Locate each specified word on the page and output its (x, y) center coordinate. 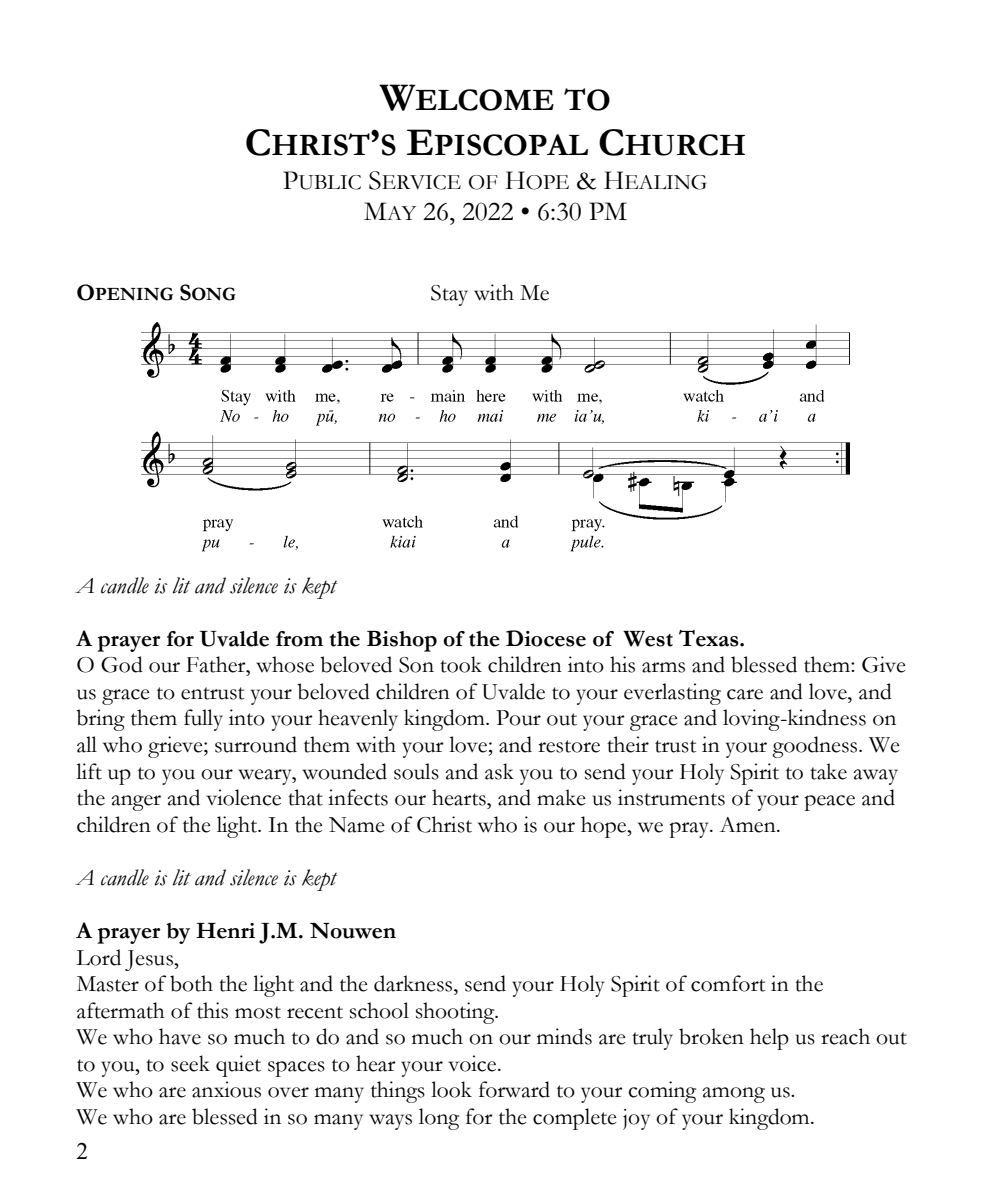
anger (136, 803)
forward (514, 1089)
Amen (749, 825)
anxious (226, 1089)
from (299, 639)
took (461, 664)
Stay (449, 295)
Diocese (546, 638)
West (648, 639)
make (561, 797)
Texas (710, 638)
